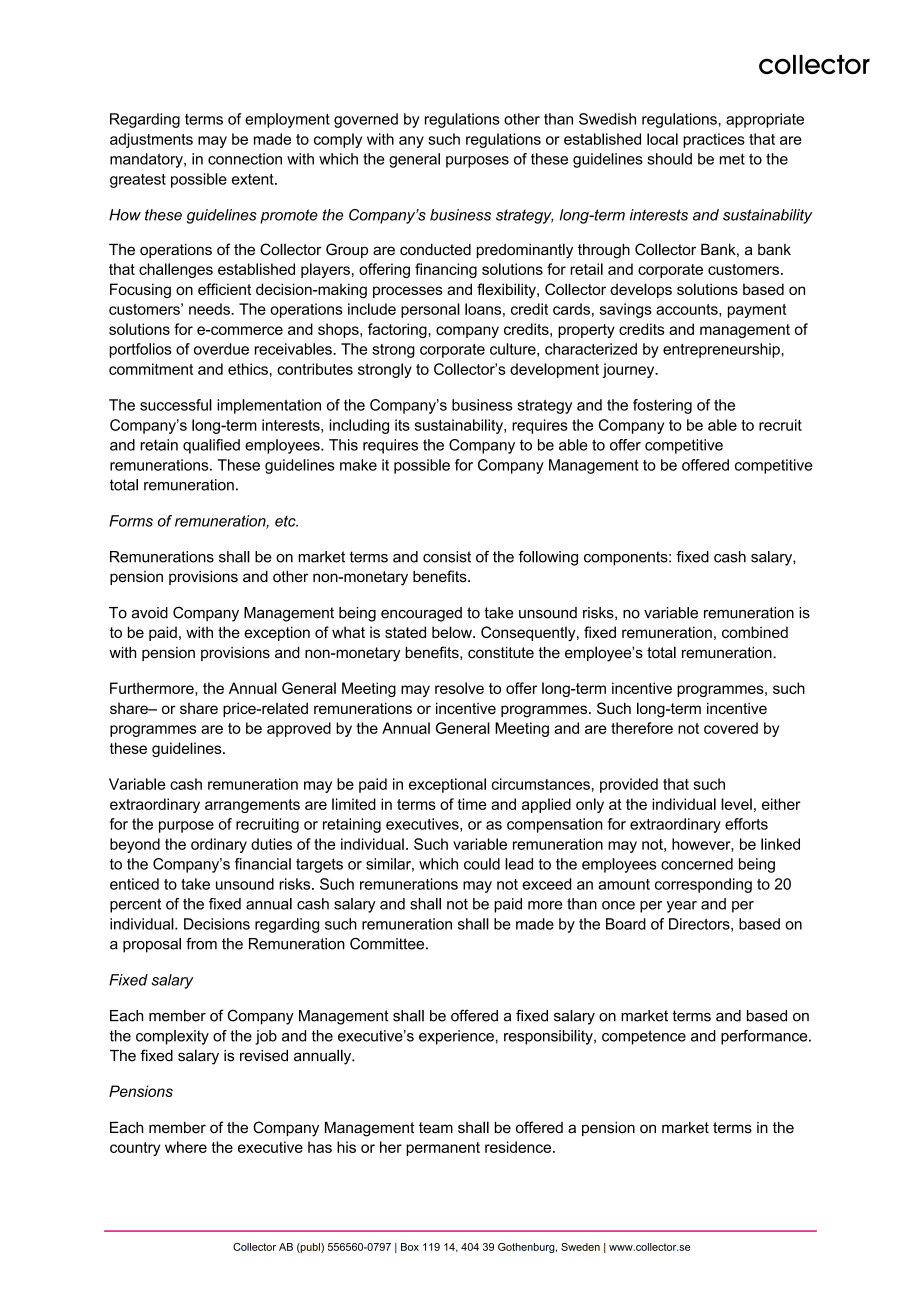 This screenshot has height=1308, width=924. What do you see at coordinates (186, 1147) in the screenshot?
I see `where` at bounding box center [186, 1147].
